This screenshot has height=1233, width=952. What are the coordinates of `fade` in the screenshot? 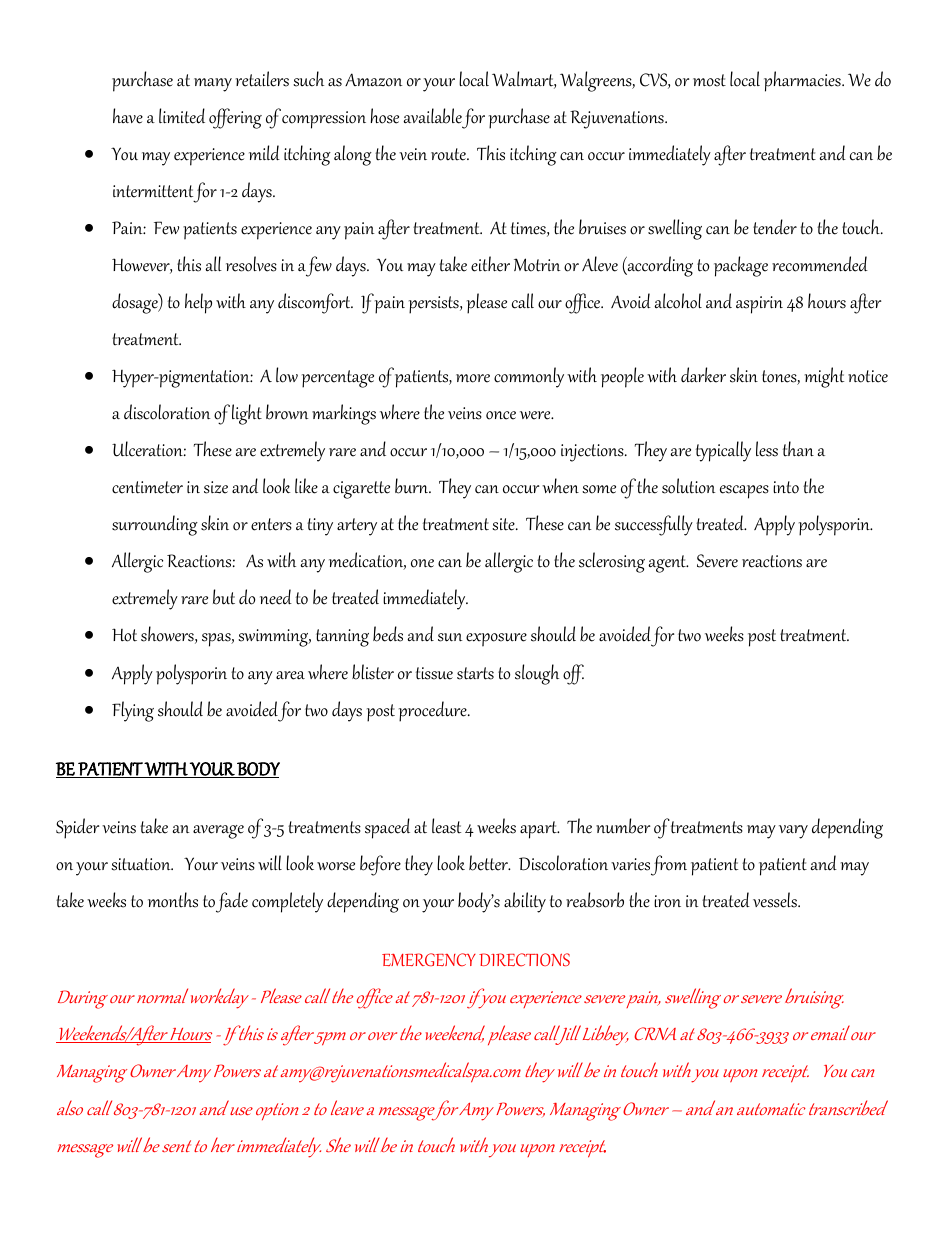 It's located at (232, 902).
